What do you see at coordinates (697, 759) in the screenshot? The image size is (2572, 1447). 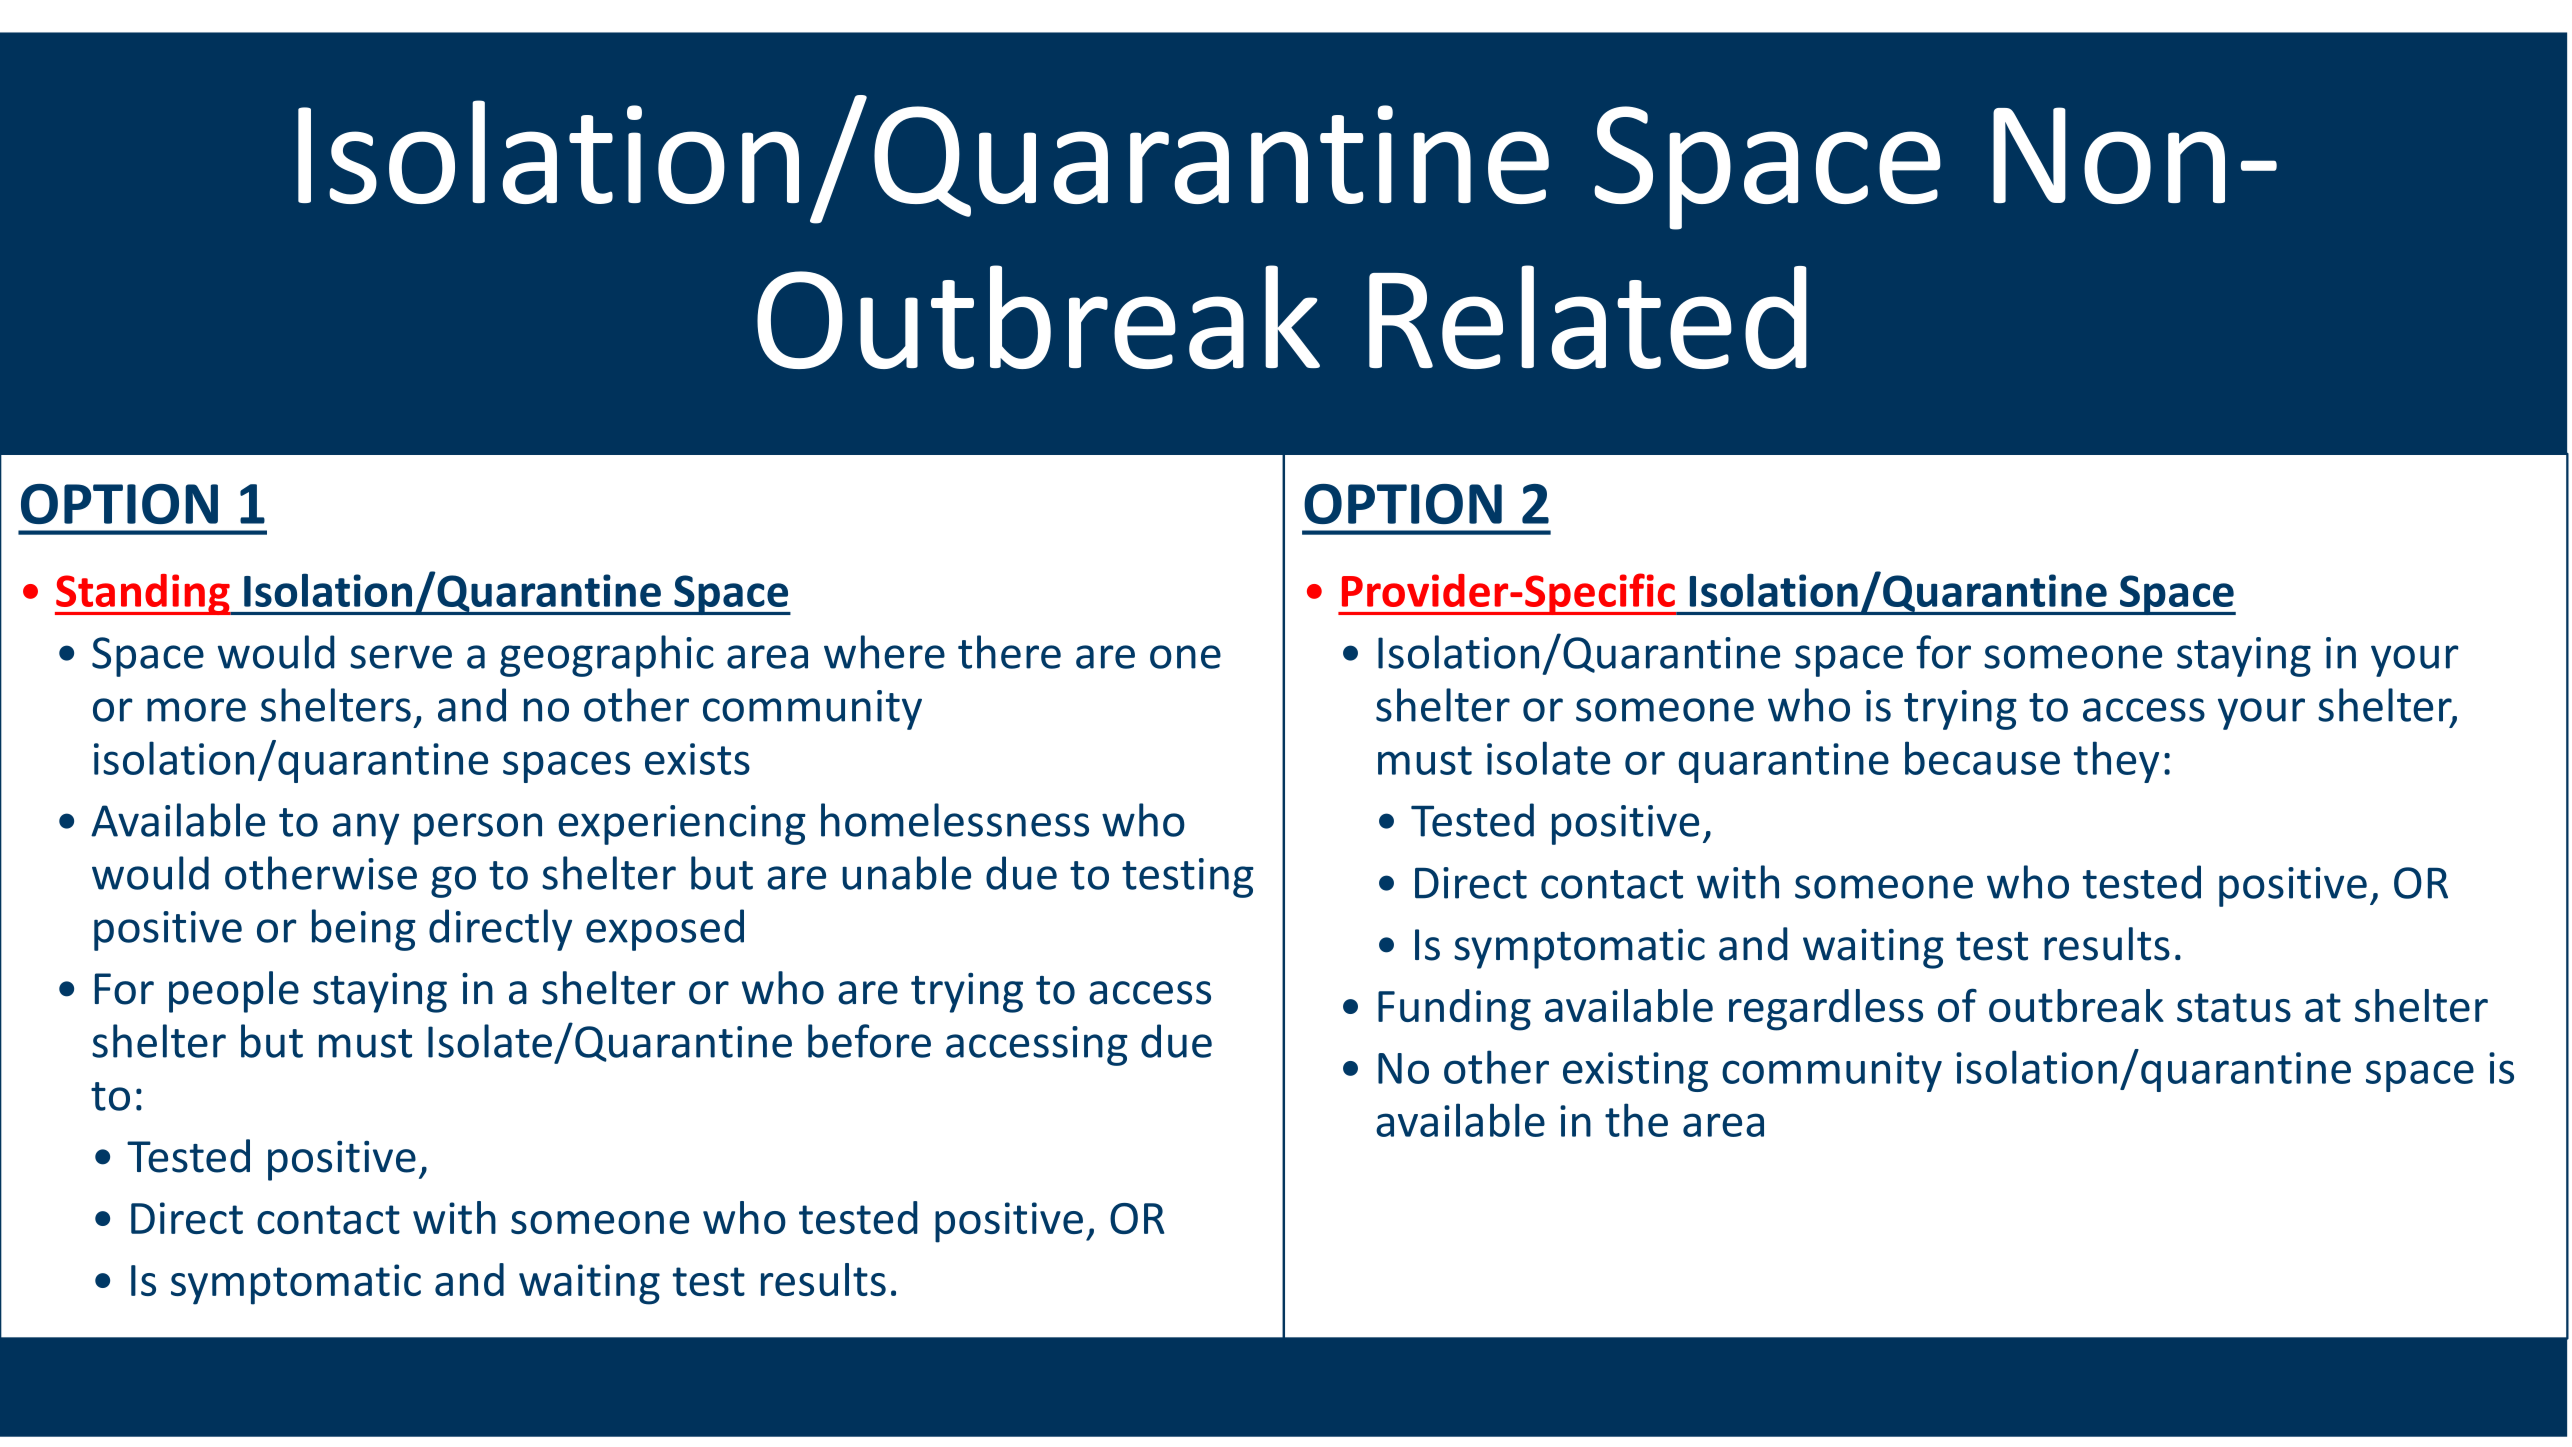 I see `exists` at bounding box center [697, 759].
